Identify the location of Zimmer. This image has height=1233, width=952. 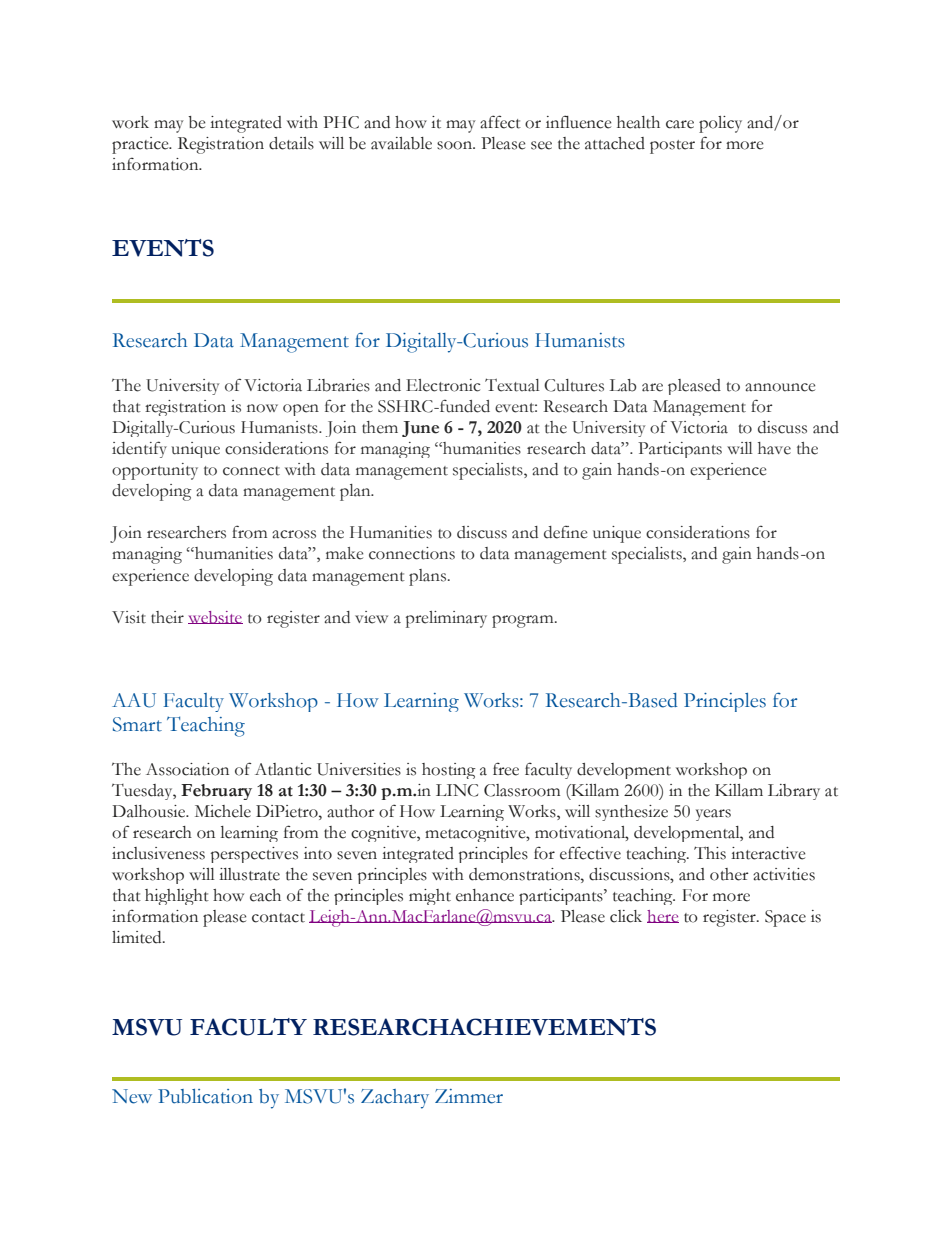
(469, 1096).
